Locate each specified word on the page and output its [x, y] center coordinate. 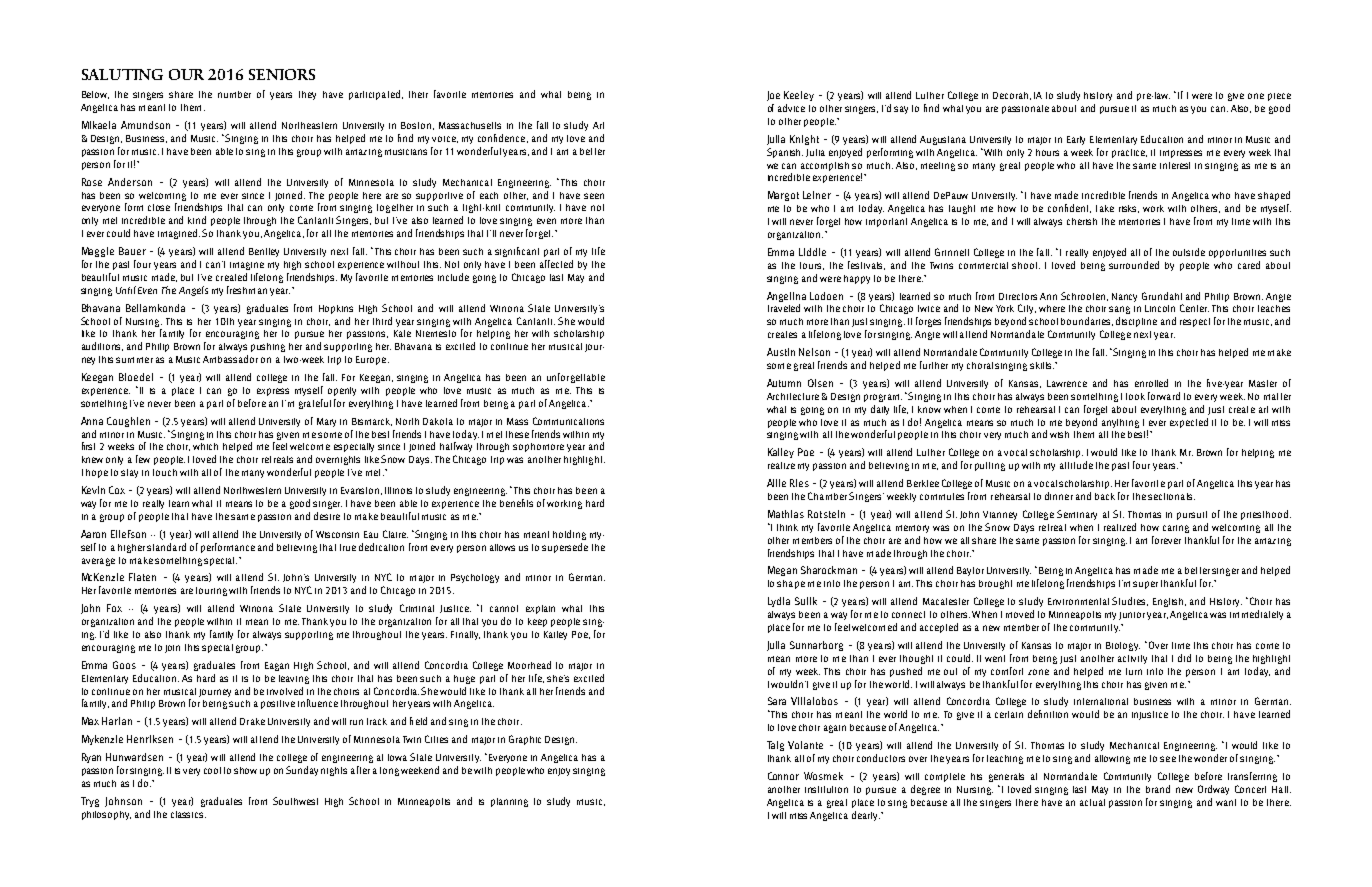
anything [1120, 423]
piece [1279, 97]
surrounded [1134, 265]
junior [1132, 616]
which [205, 446]
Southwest [295, 801]
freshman [247, 290]
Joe [773, 96]
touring [211, 591]
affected [556, 264]
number [234, 94]
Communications [568, 421]
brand [1158, 789]
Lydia [779, 602]
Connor [783, 776]
